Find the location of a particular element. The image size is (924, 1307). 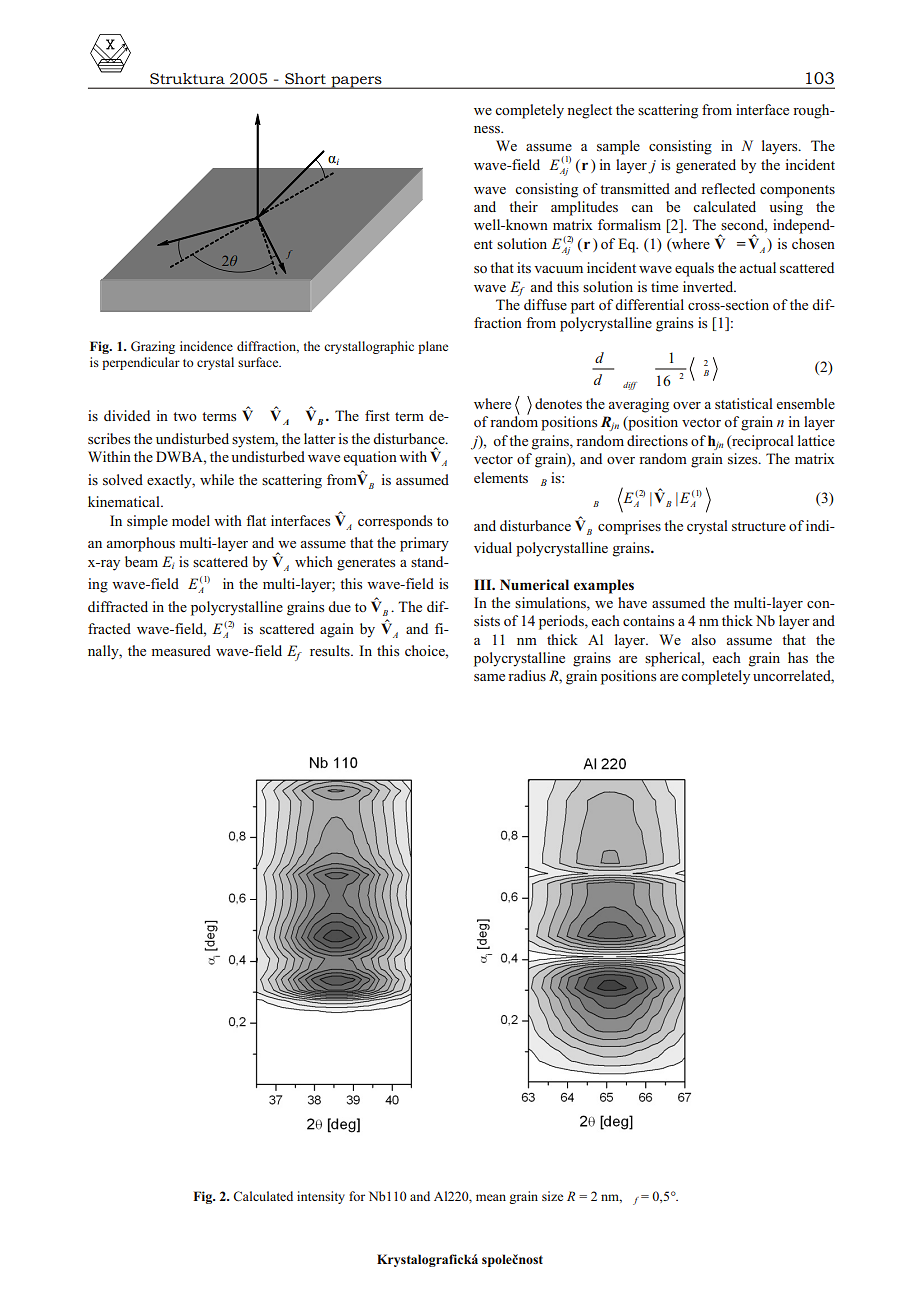

mean is located at coordinates (491, 1197).
